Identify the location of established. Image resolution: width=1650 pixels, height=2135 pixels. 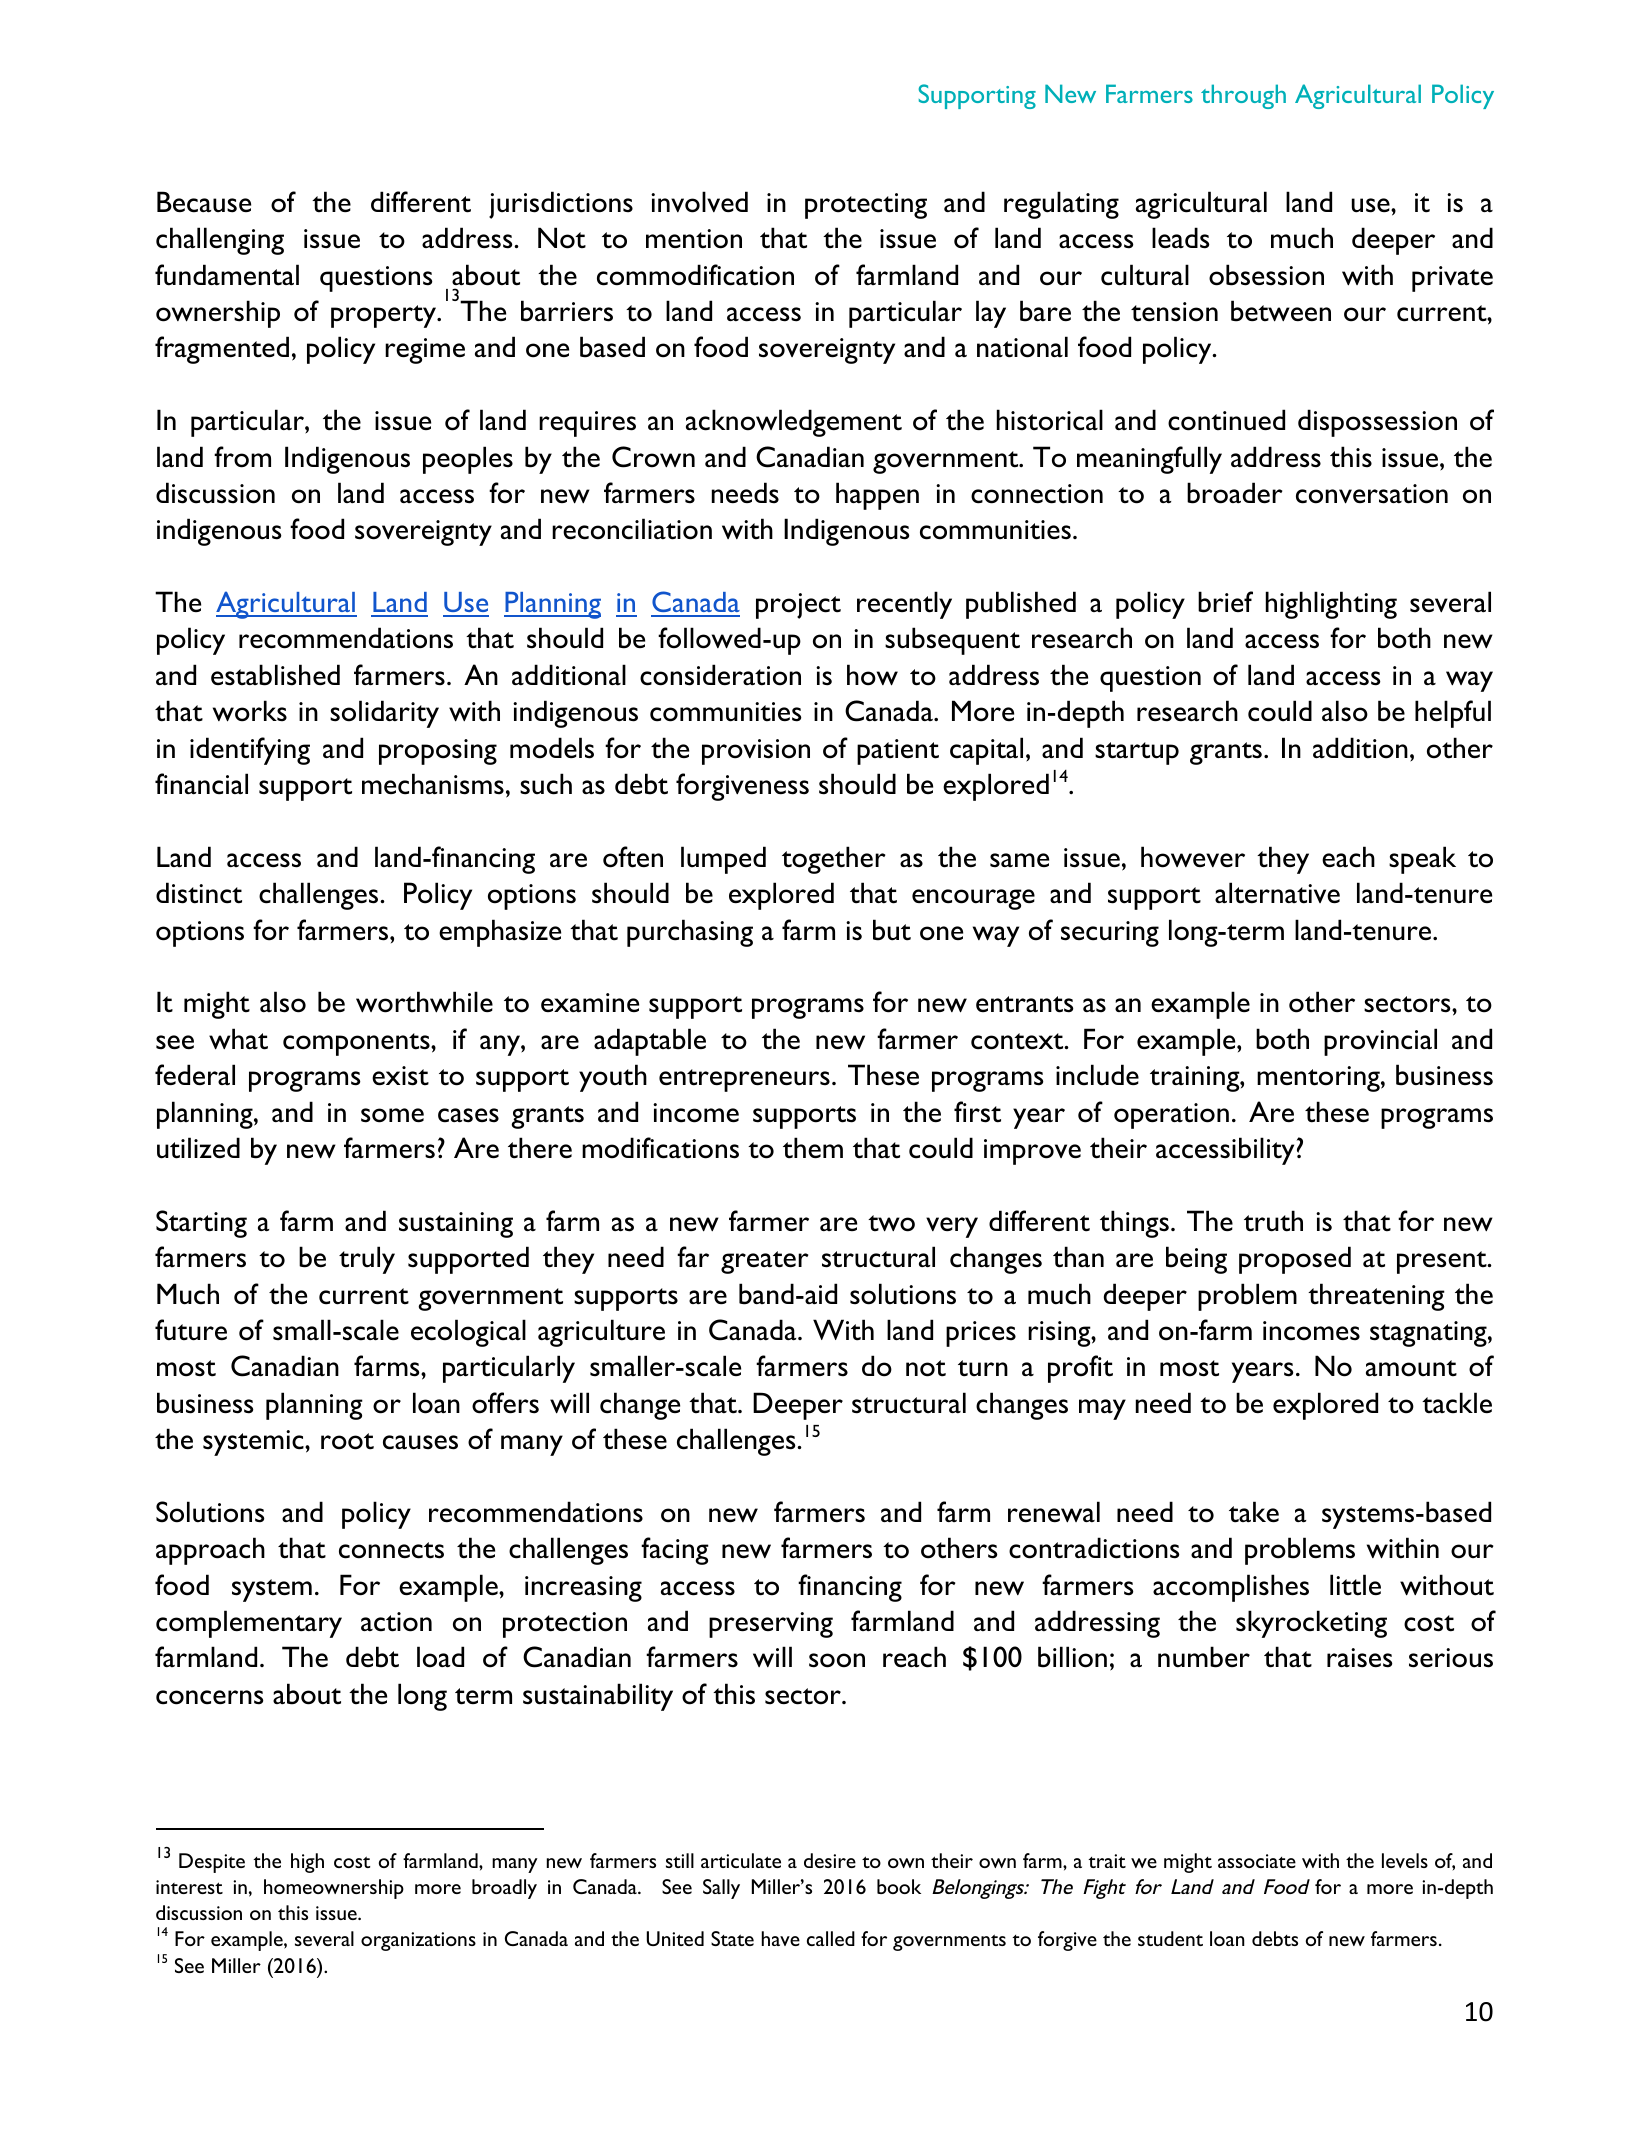
(275, 675).
